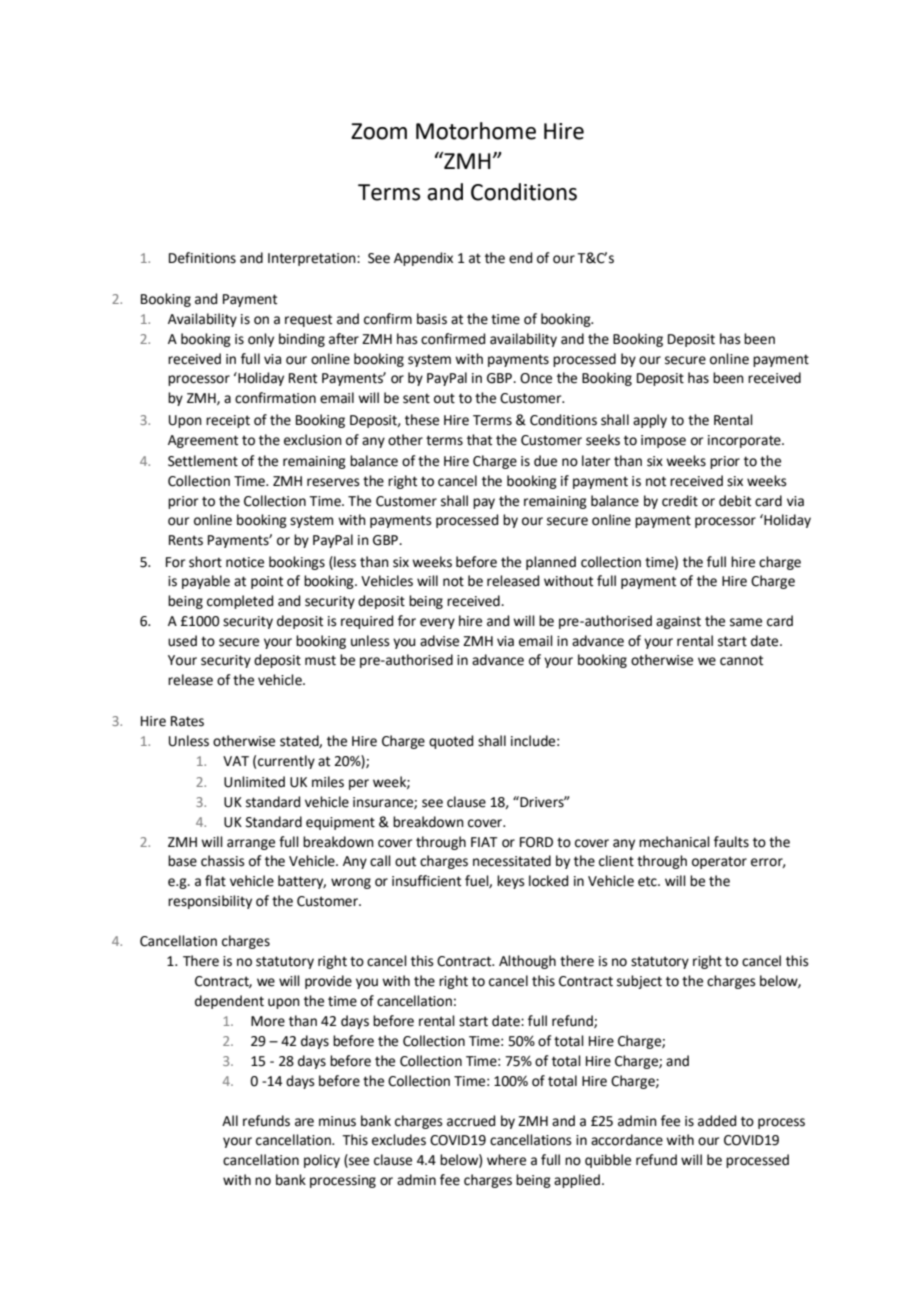  Describe the element at coordinates (202, 258) in the page. I see `Definitions` at that location.
